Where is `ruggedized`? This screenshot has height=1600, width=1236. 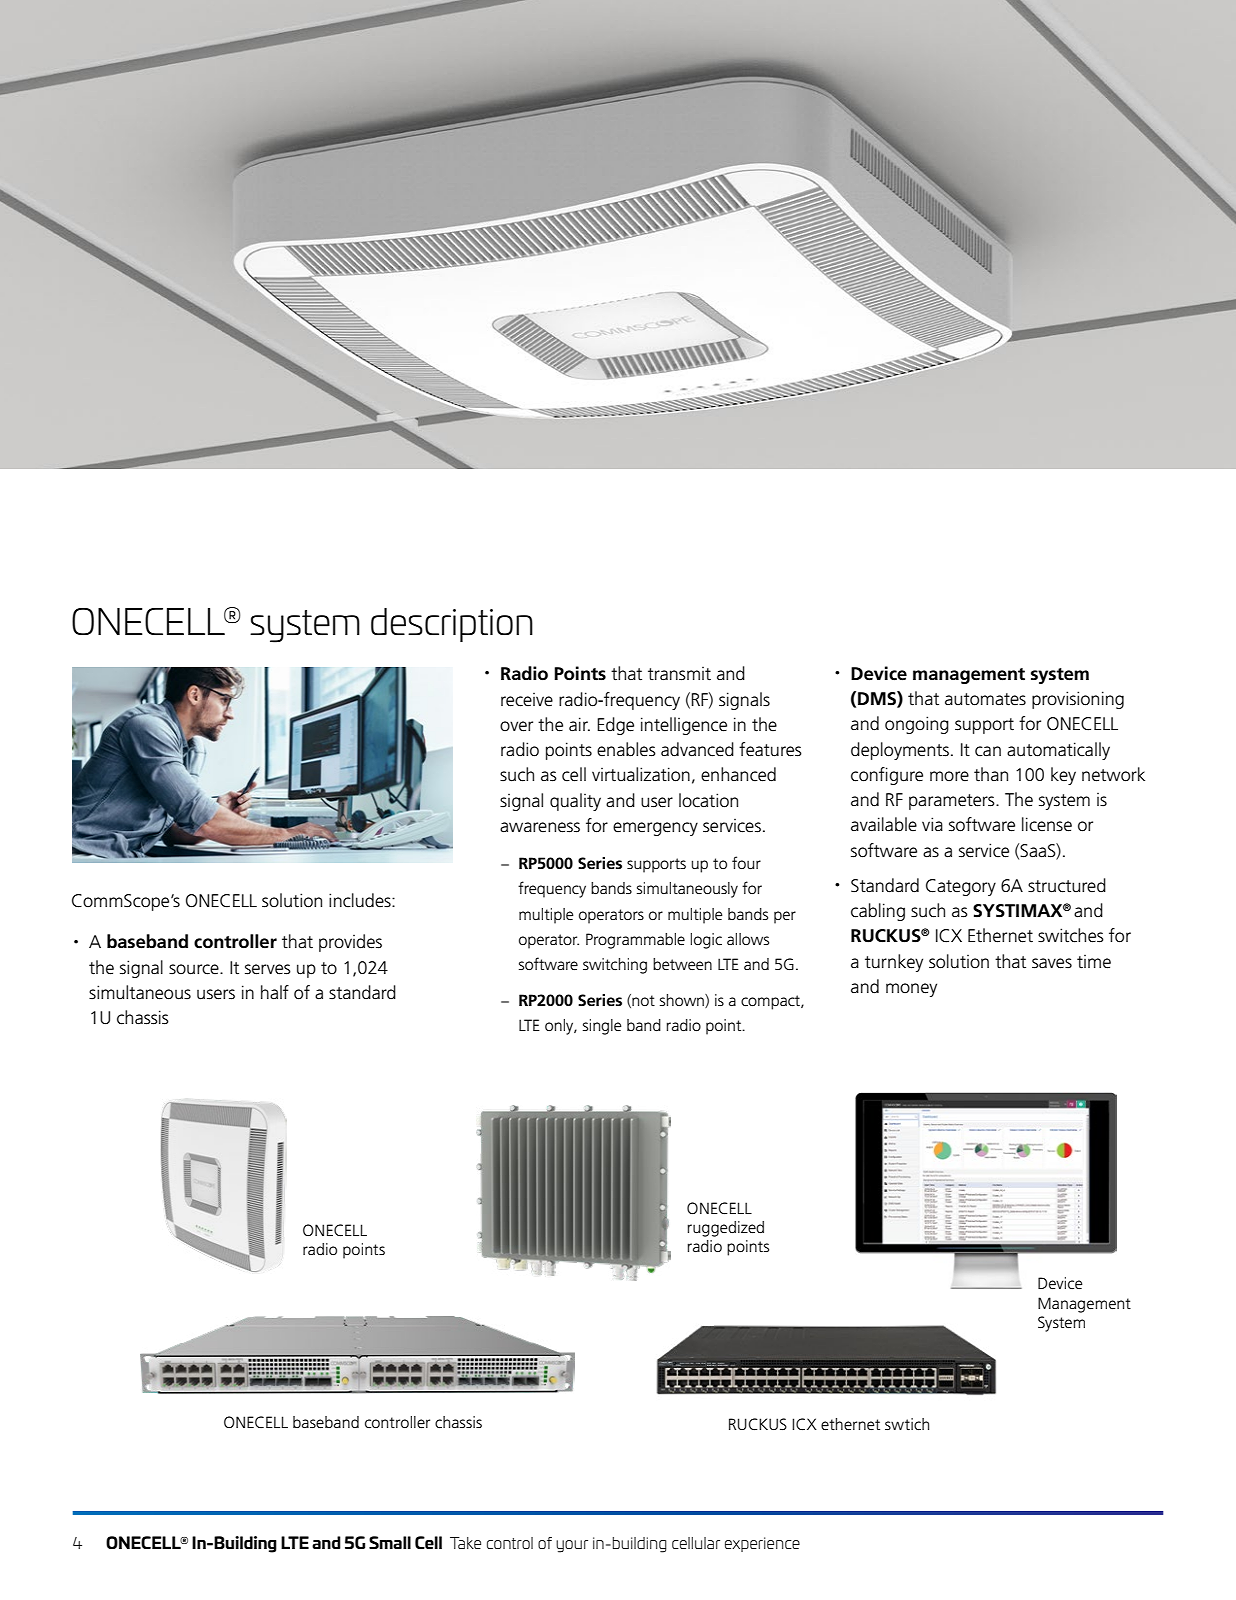
ruggedized is located at coordinates (725, 1229).
